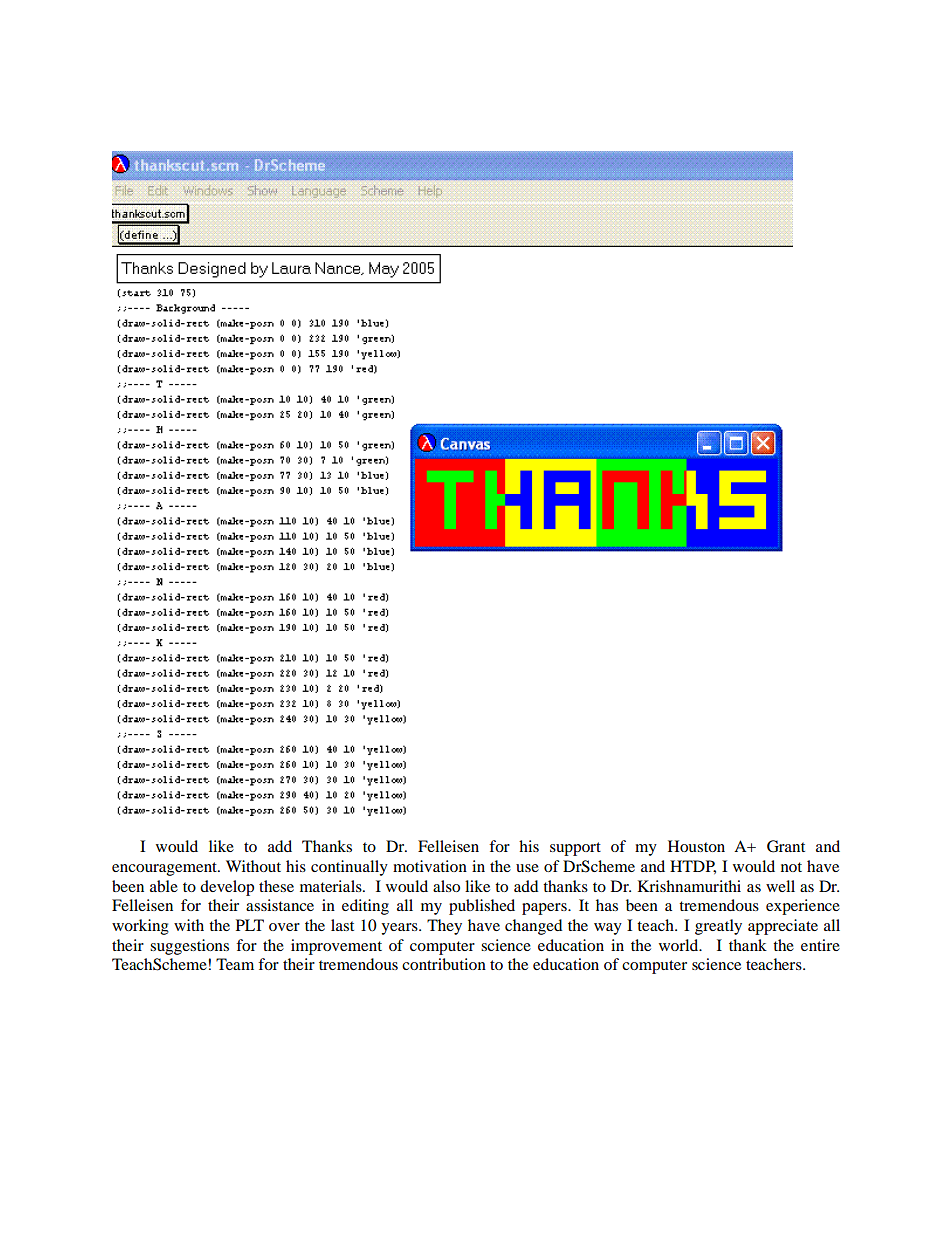  I want to click on also, so click(446, 886).
